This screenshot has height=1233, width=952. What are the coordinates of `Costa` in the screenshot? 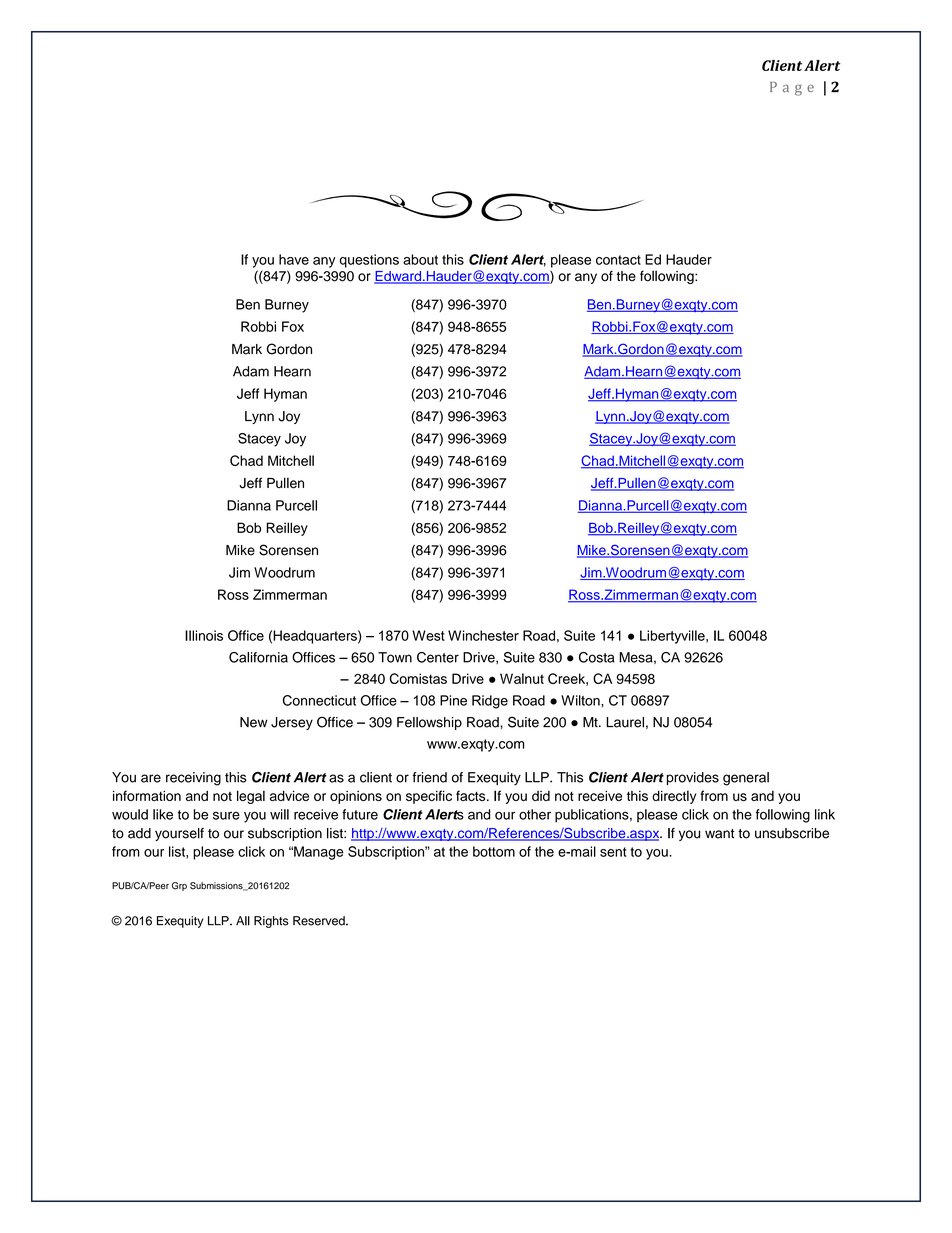 It's located at (596, 657).
